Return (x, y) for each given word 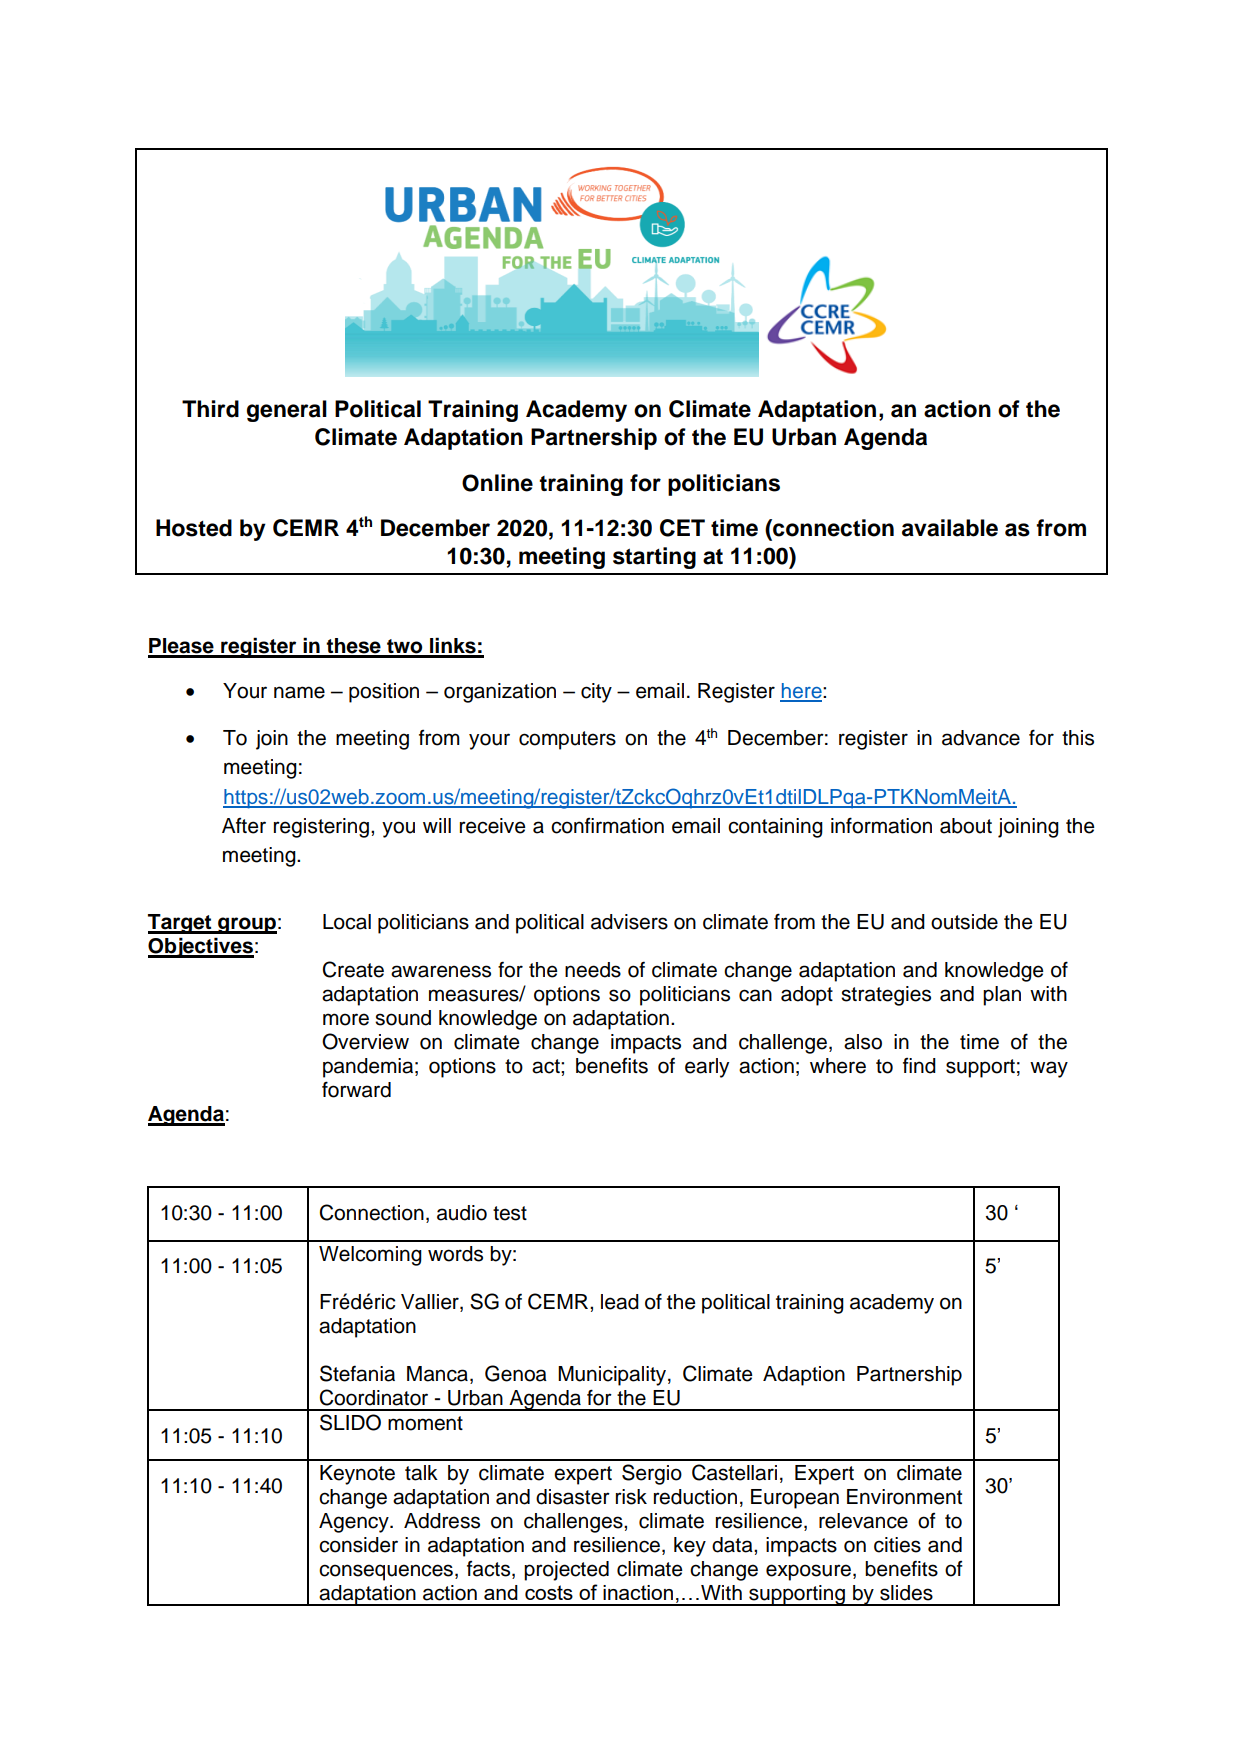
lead (620, 1302)
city (596, 693)
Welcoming (370, 1256)
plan (1002, 996)
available (950, 528)
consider (358, 1545)
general (287, 411)
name (299, 692)
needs (593, 970)
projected (566, 1571)
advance (981, 738)
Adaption (804, 1376)
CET (682, 528)
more (346, 1019)
